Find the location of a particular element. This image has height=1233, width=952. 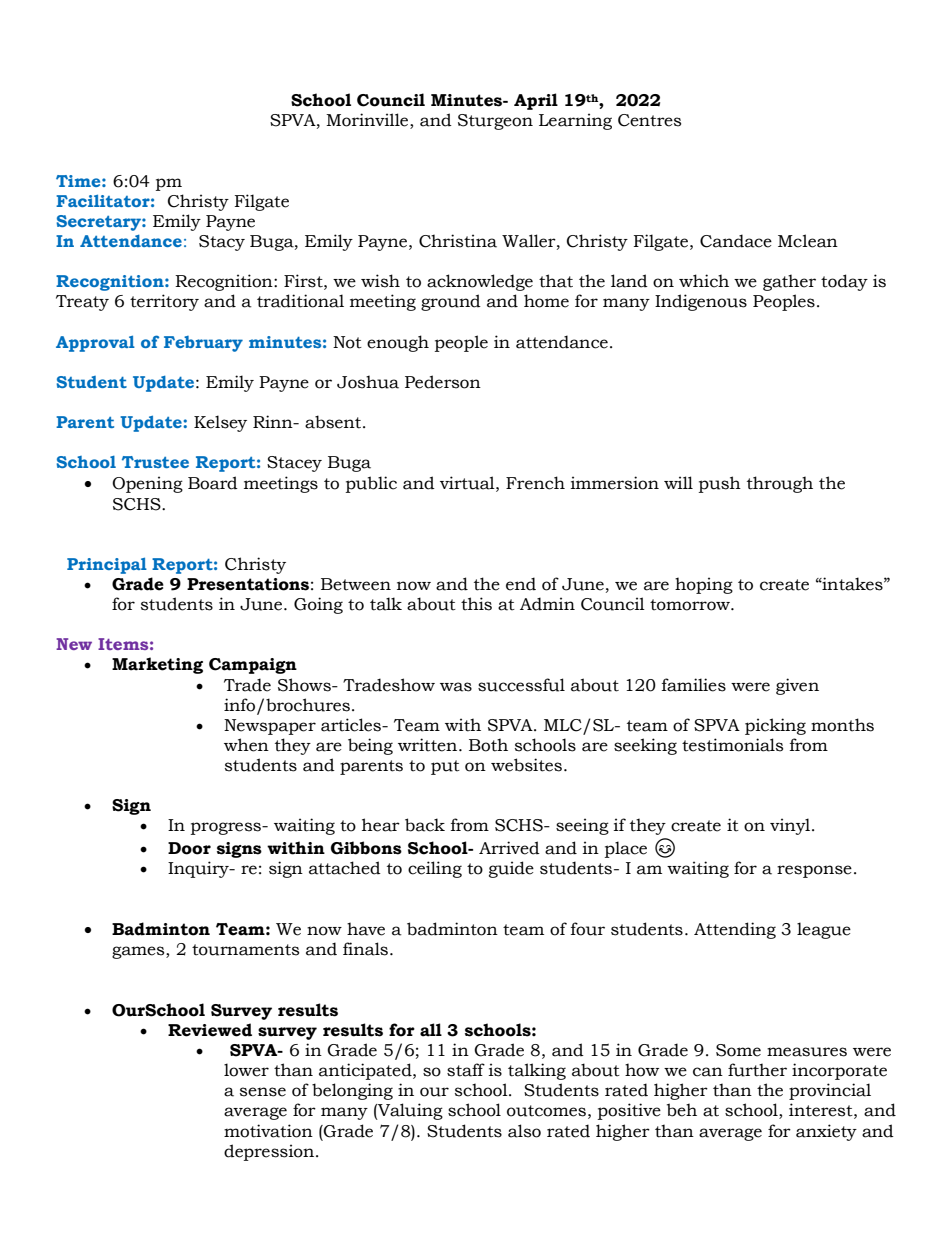

French is located at coordinates (535, 483).
